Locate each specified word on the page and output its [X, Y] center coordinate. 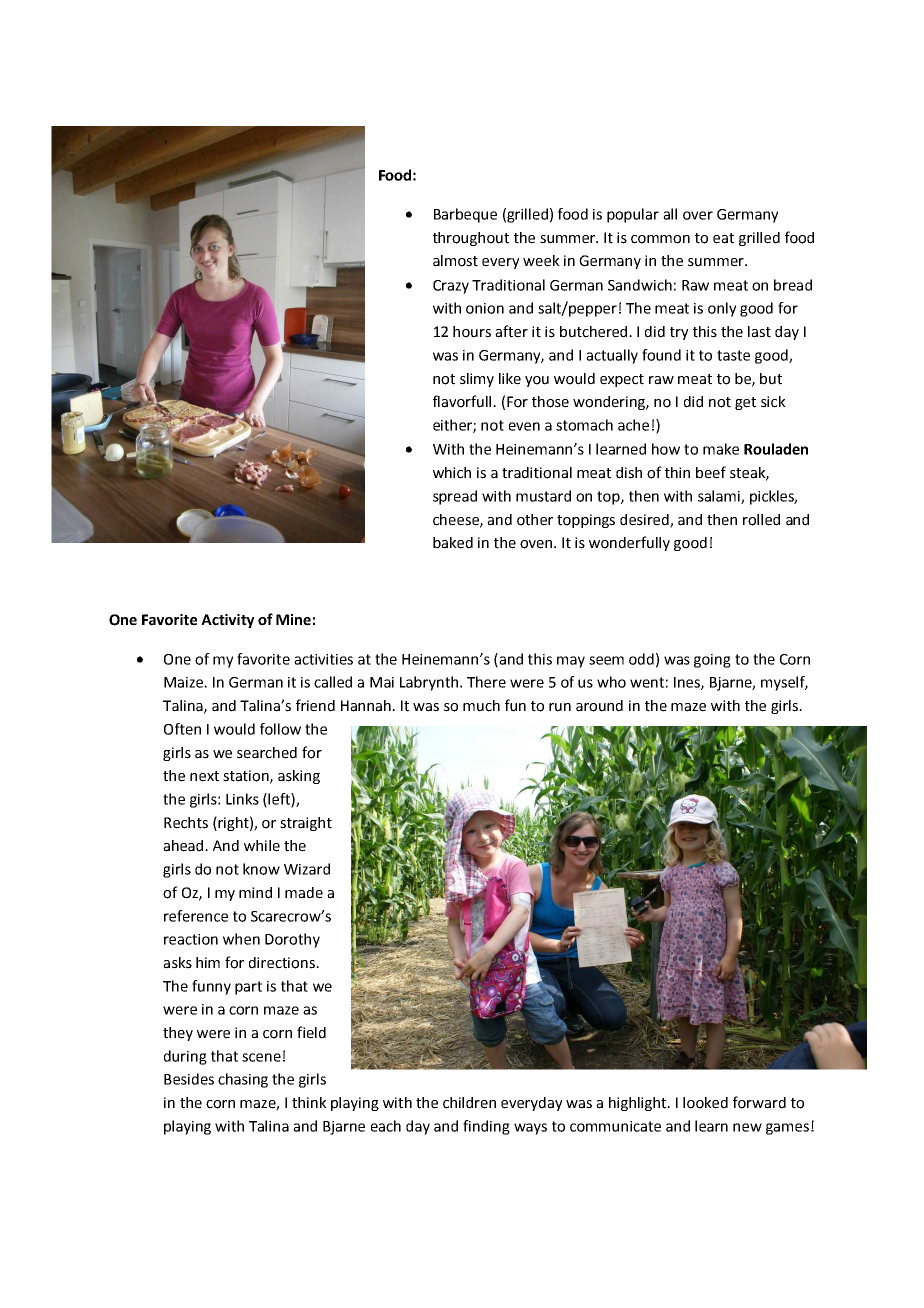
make [721, 449]
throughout [471, 239]
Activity [227, 621]
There [486, 682]
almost [455, 261]
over [698, 215]
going [712, 661]
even [524, 426]
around [599, 706]
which [452, 473]
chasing [243, 1080]
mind [255, 893]
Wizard [307, 869]
